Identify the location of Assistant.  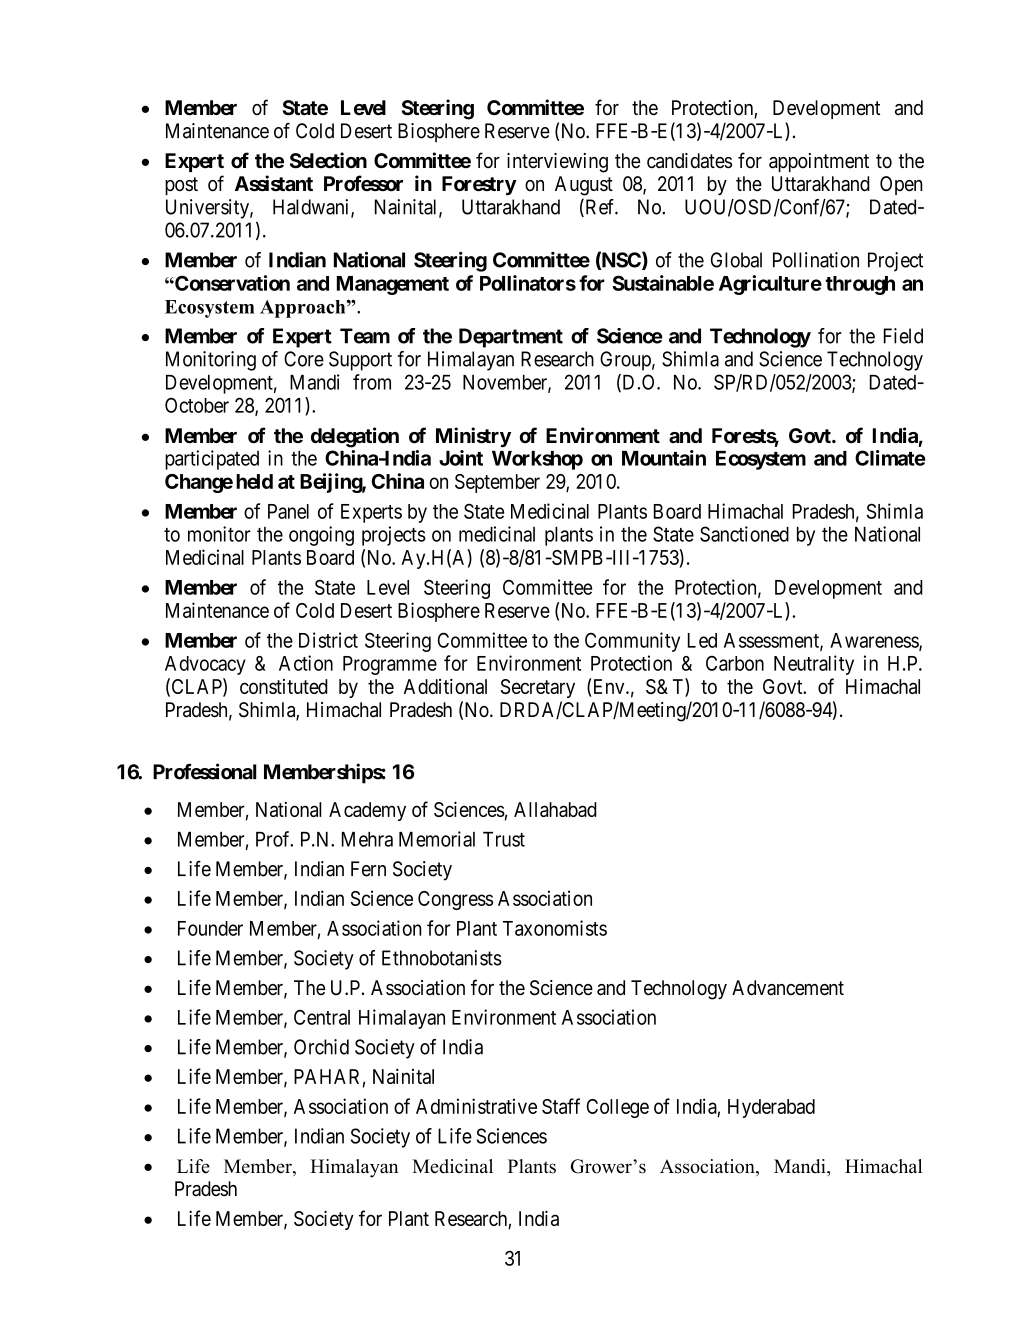
(274, 183).
